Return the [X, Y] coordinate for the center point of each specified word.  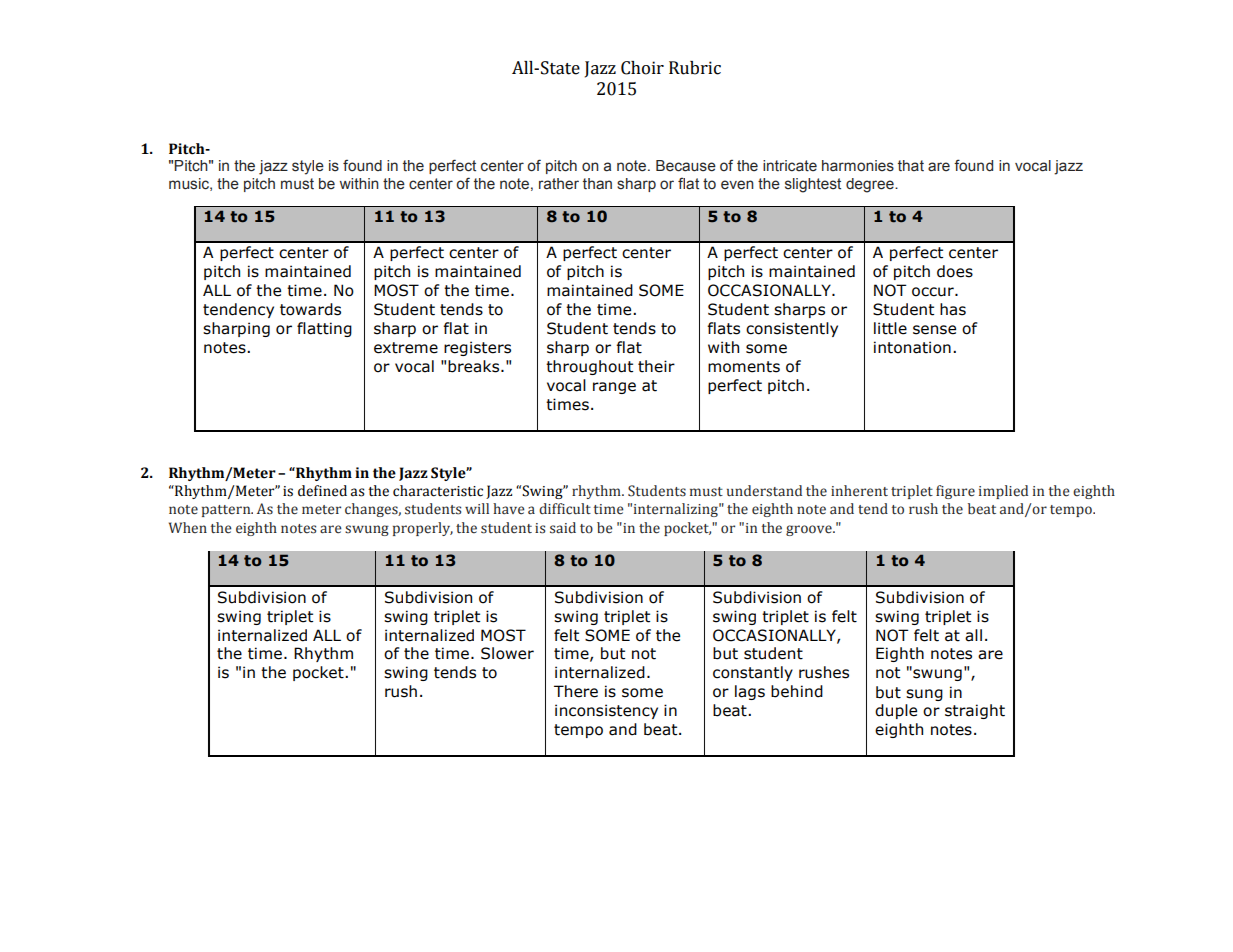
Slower [507, 653]
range [614, 388]
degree [871, 185]
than [597, 184]
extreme [406, 348]
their [656, 366]
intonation [912, 347]
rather [559, 184]
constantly [753, 673]
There [576, 691]
